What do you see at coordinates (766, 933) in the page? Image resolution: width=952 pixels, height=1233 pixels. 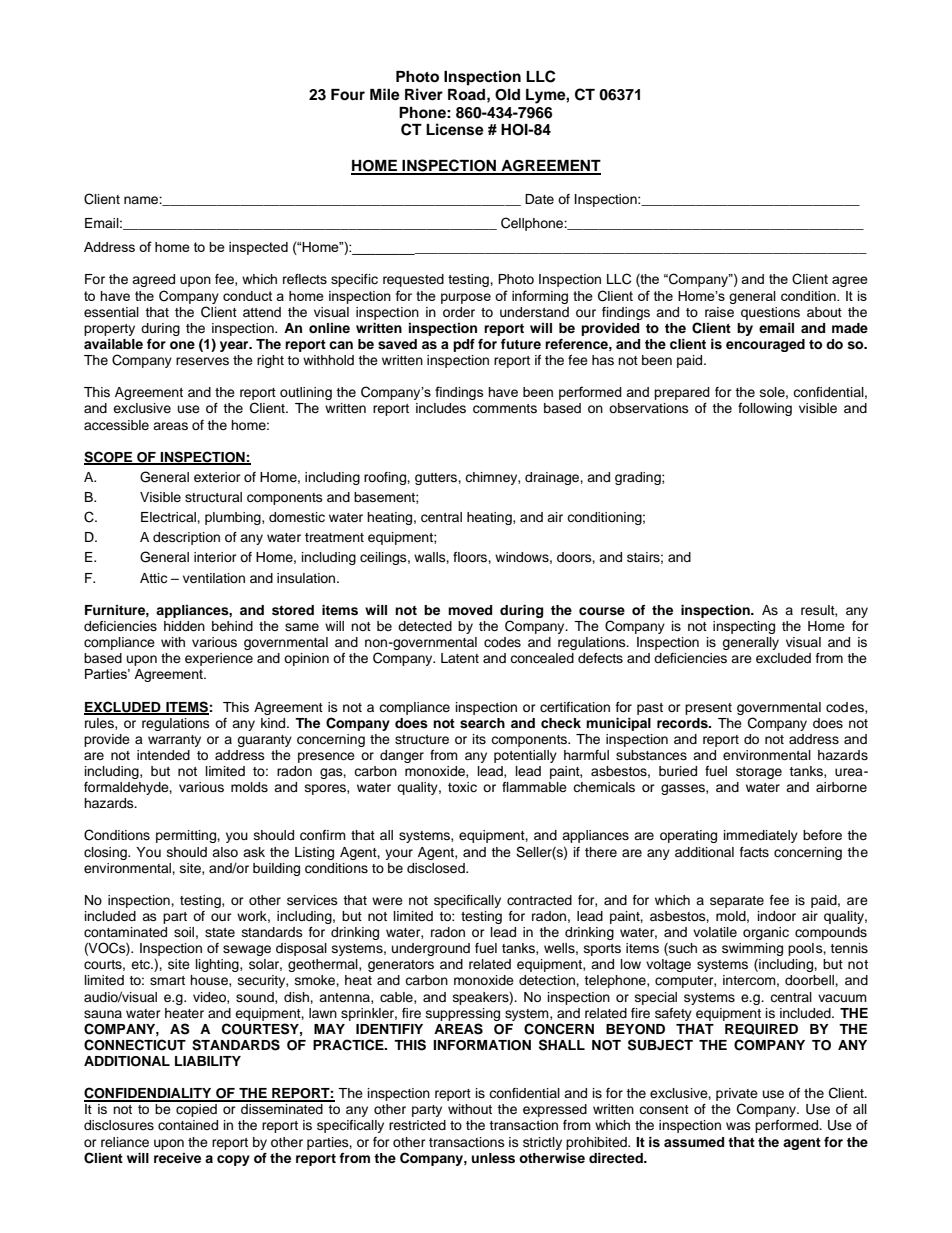 I see `organic` at bounding box center [766, 933].
